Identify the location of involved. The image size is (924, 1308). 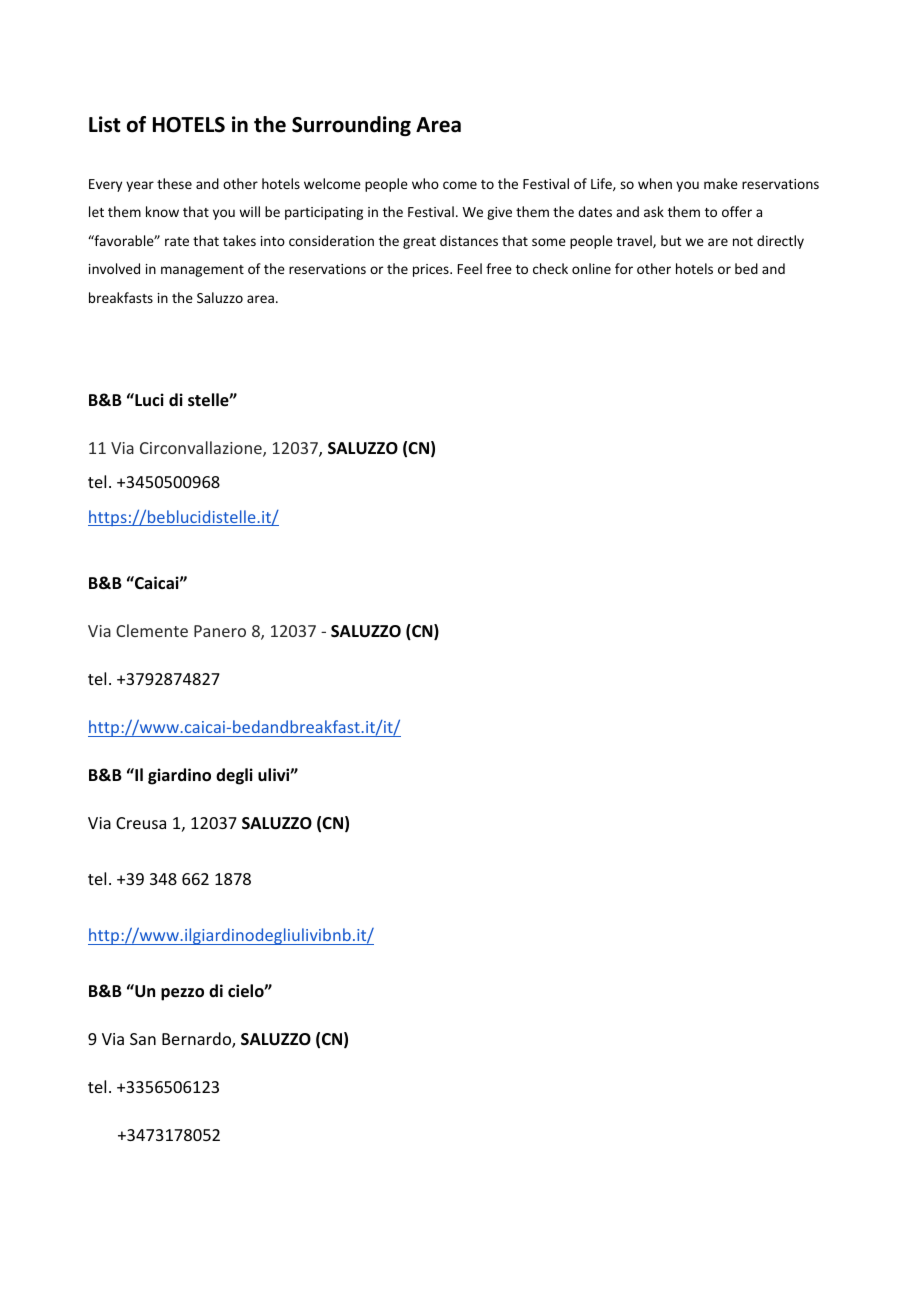
(114, 268).
